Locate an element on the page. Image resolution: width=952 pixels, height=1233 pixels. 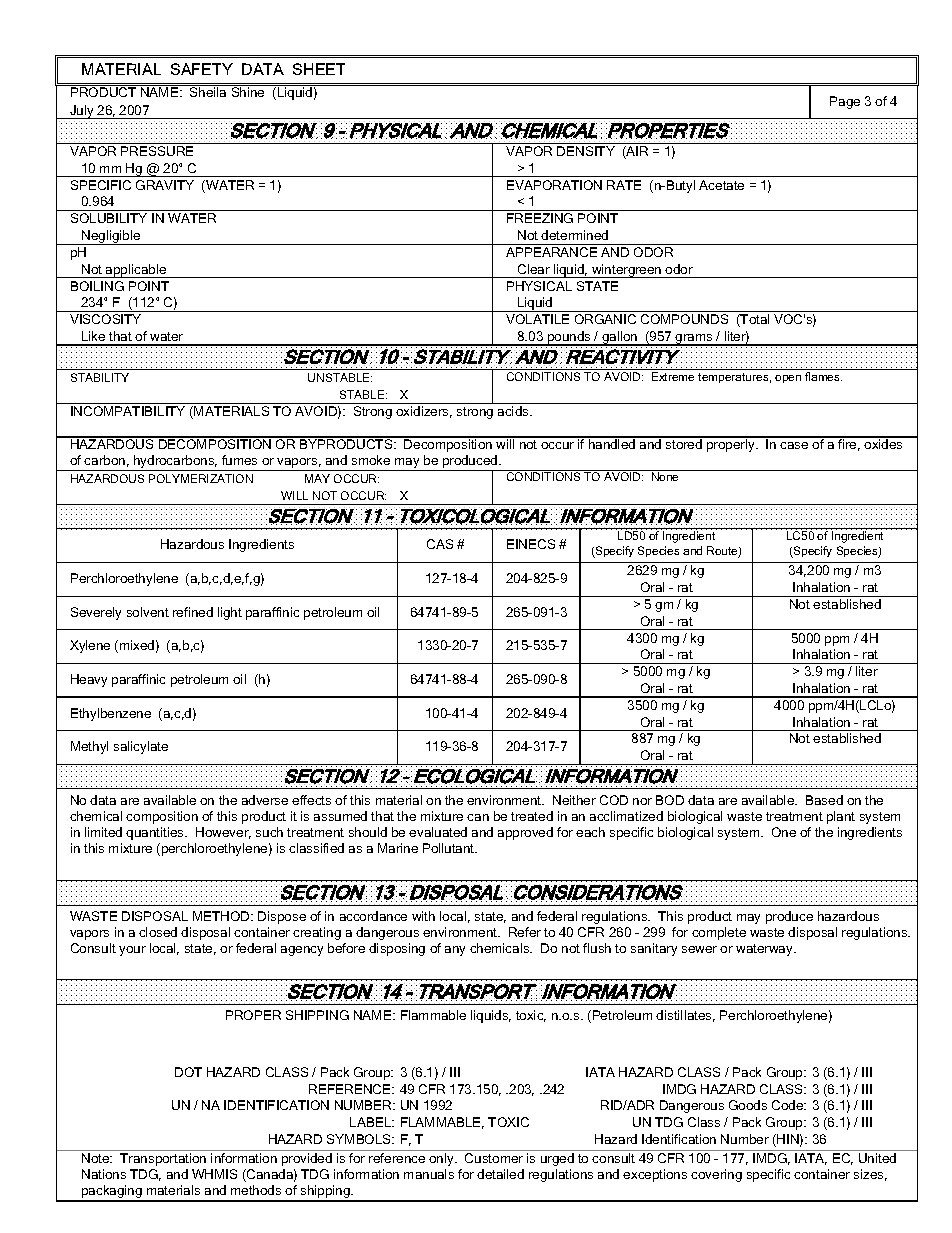
Note is located at coordinates (97, 1158).
